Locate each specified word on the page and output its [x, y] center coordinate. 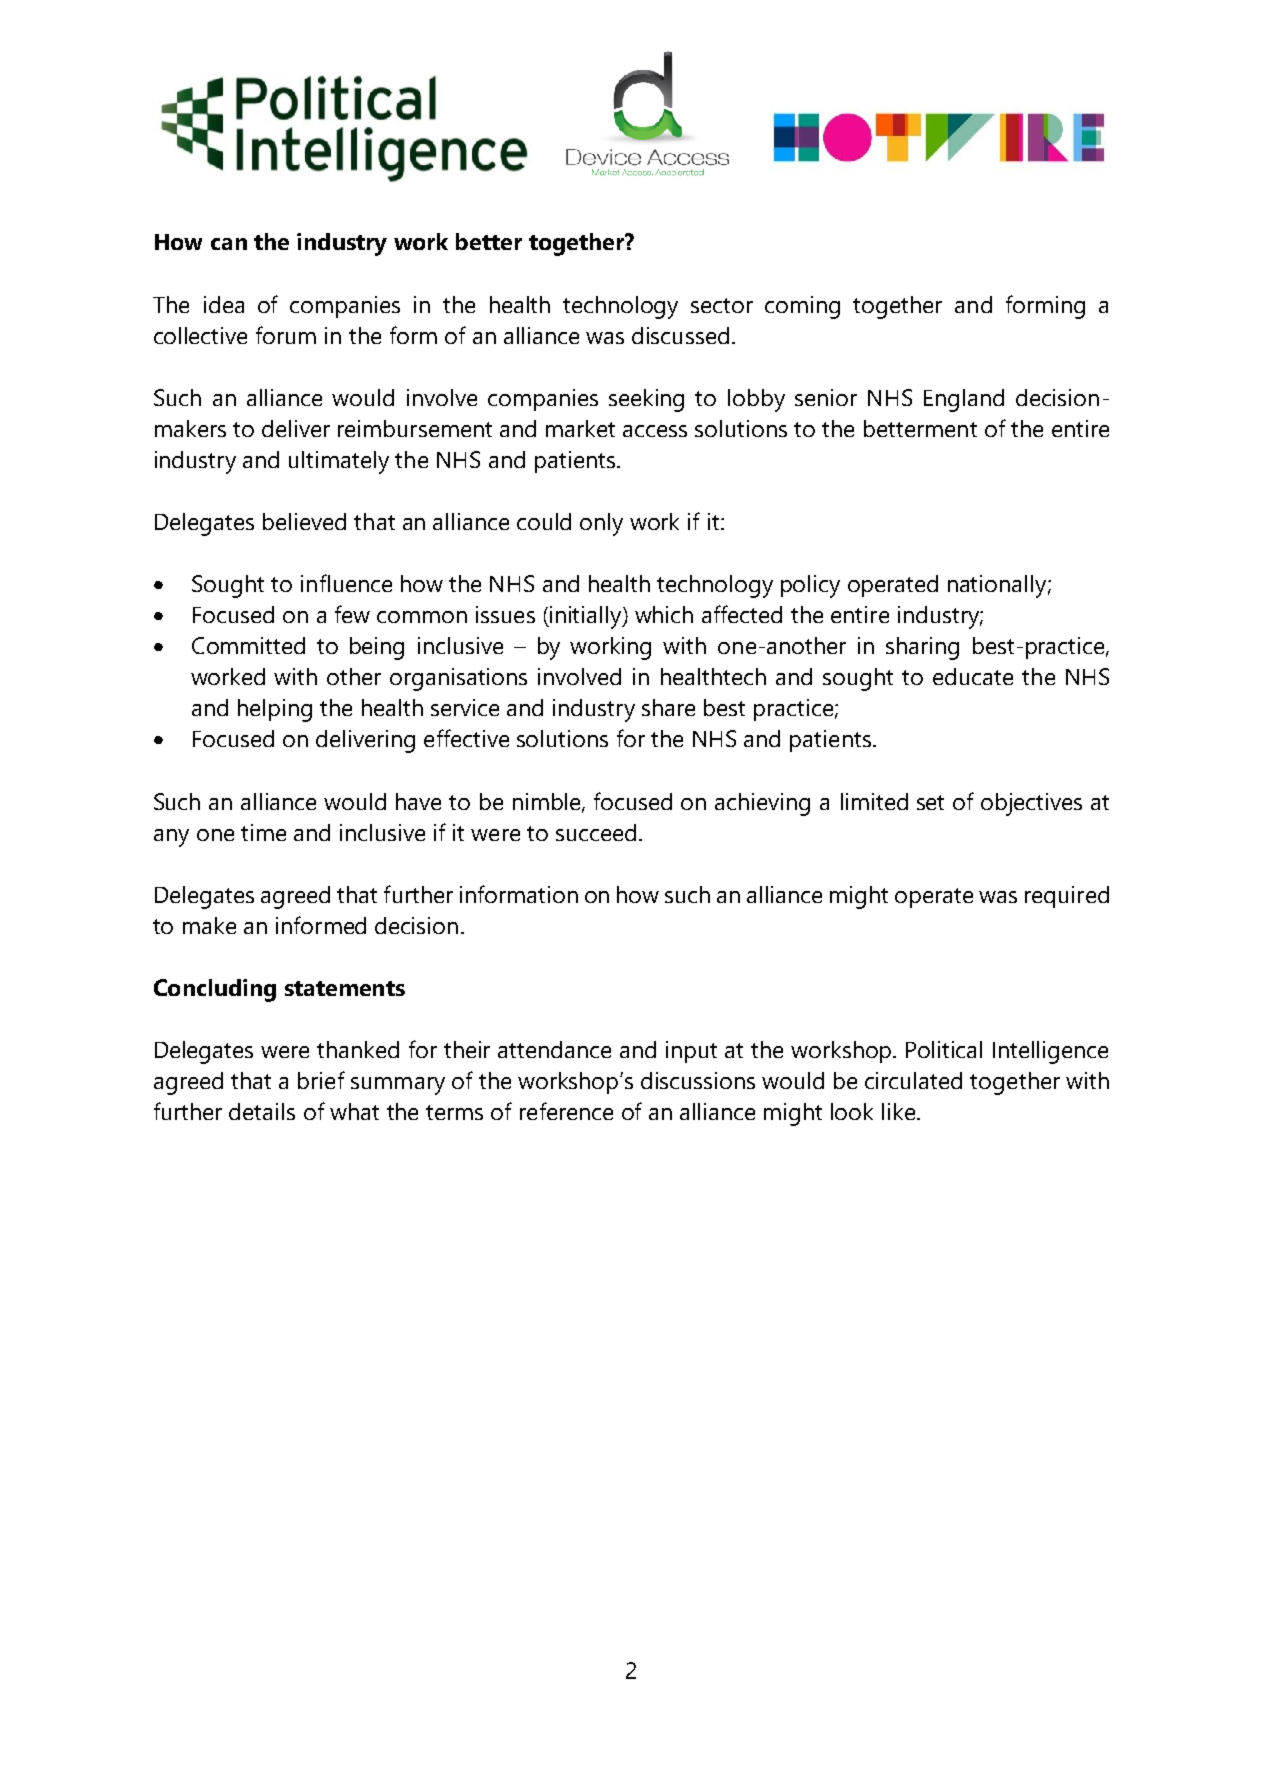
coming [802, 307]
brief [321, 1080]
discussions [698, 1080]
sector [722, 305]
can [229, 244]
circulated [913, 1080]
